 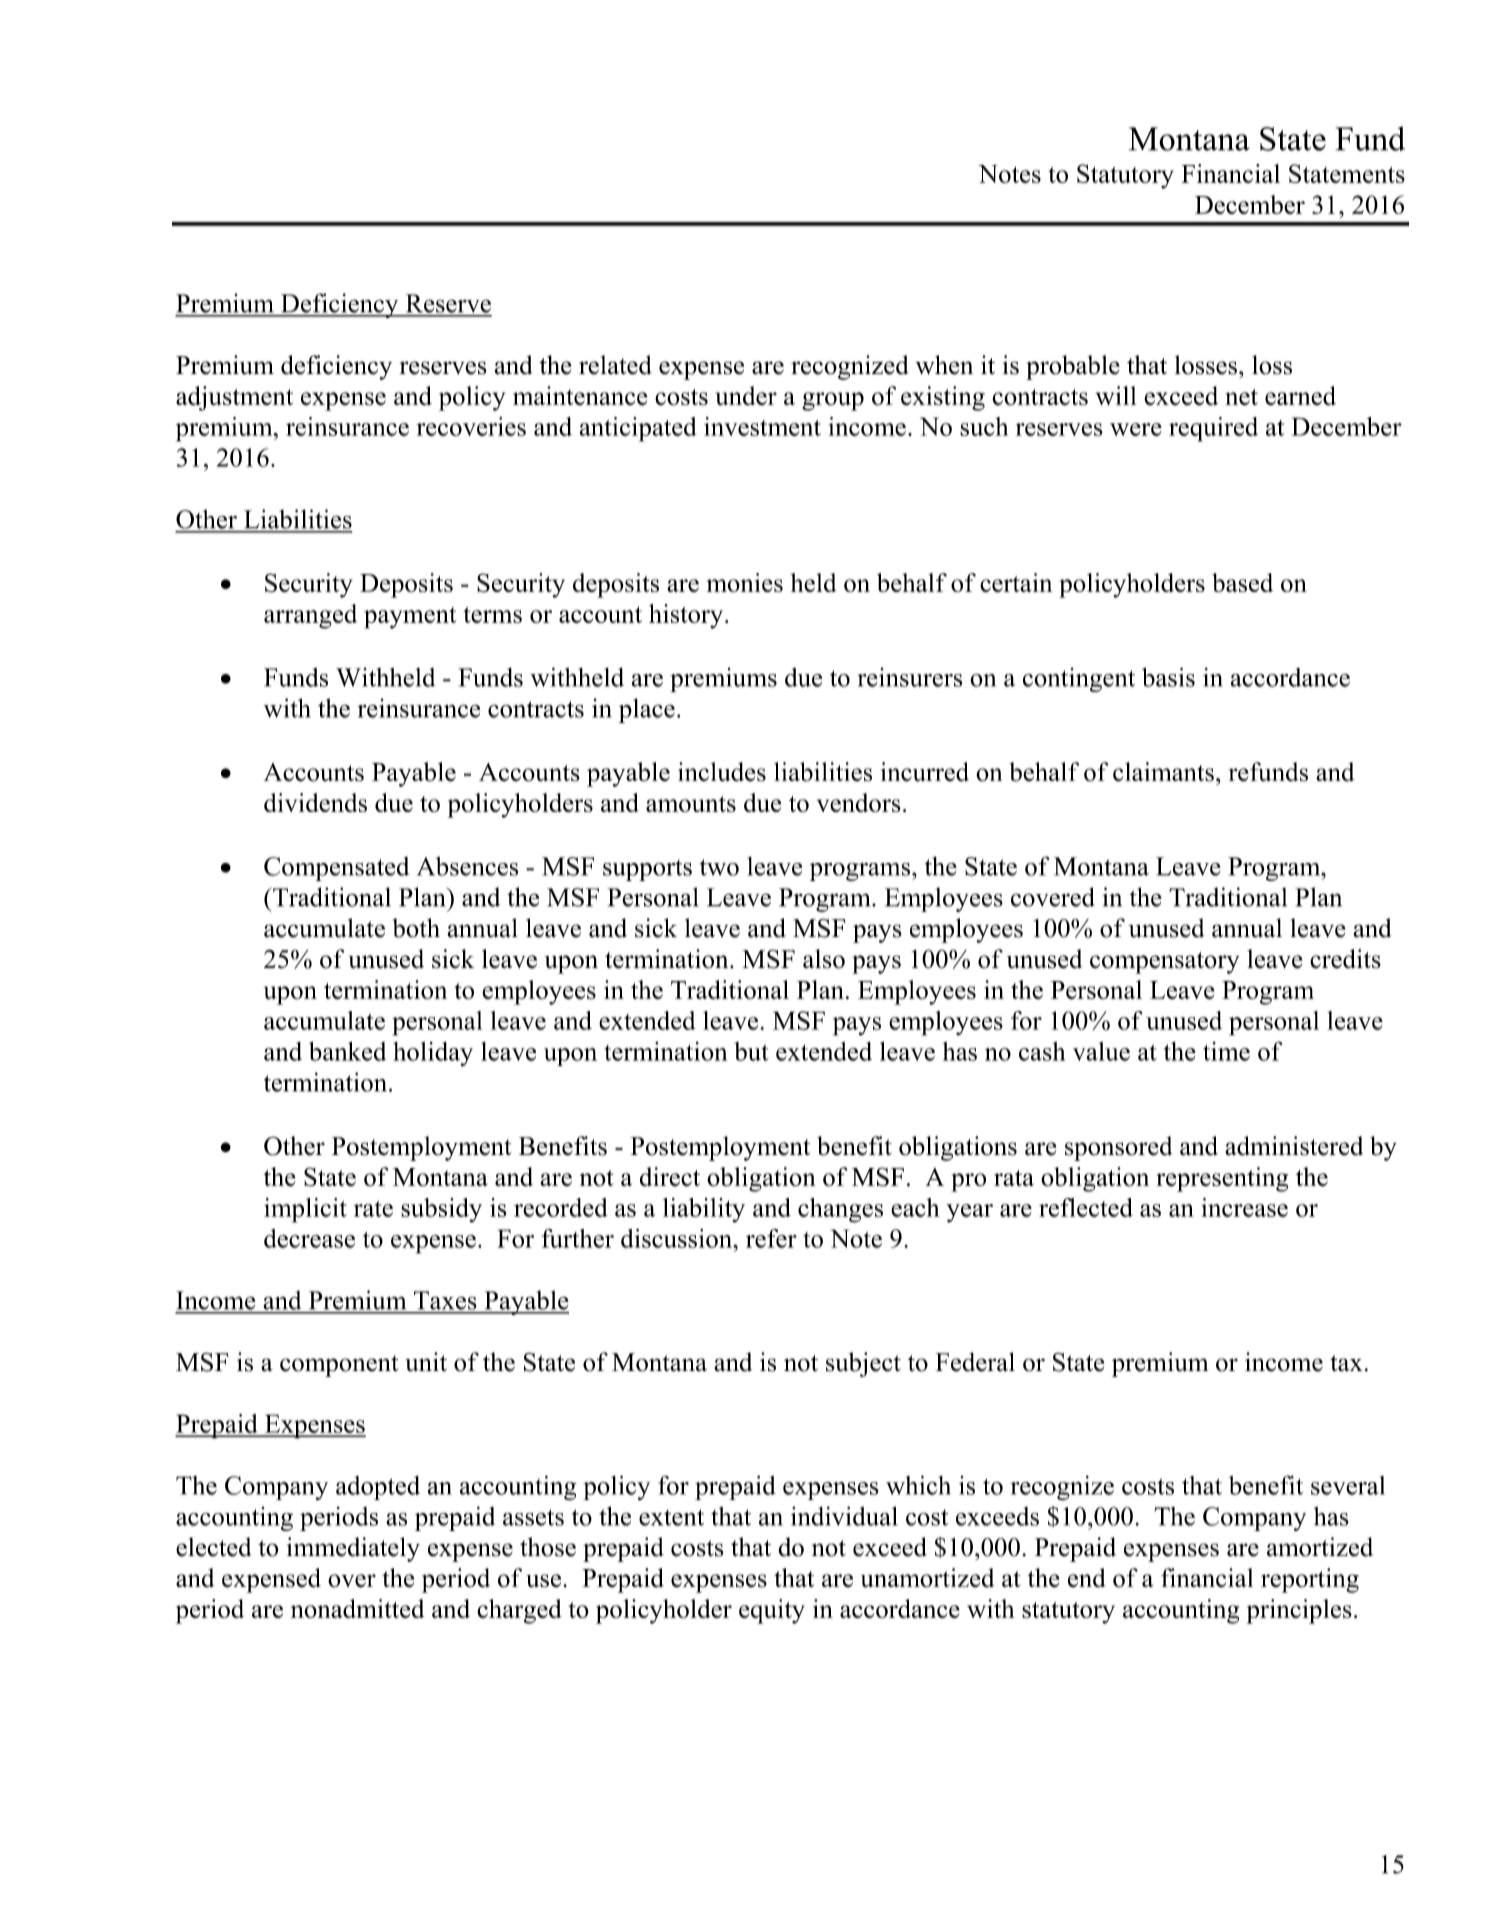 What do you see at coordinates (1222, 1179) in the screenshot?
I see `representing` at bounding box center [1222, 1179].
